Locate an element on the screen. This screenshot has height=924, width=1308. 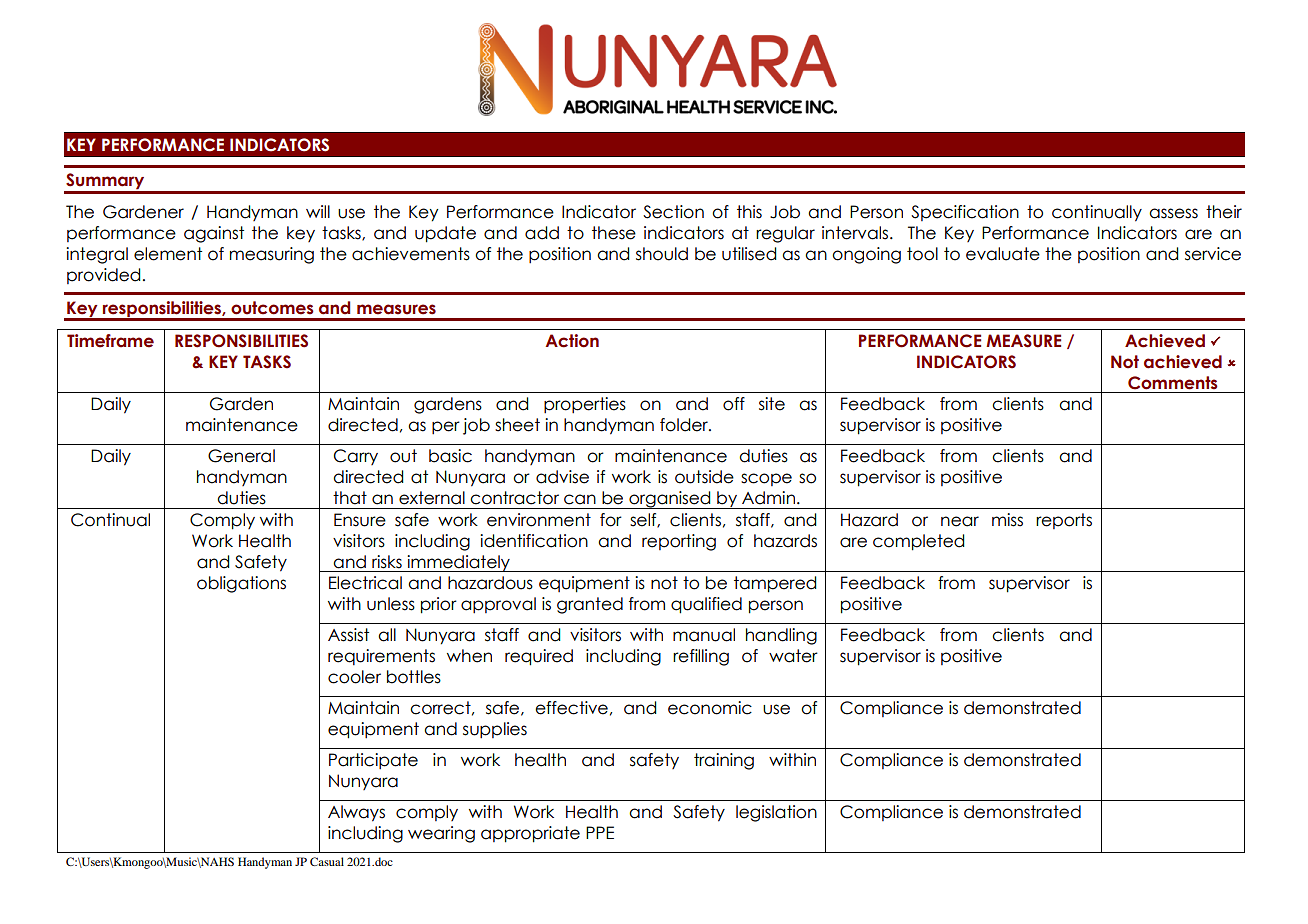
Casual is located at coordinates (327, 861).
